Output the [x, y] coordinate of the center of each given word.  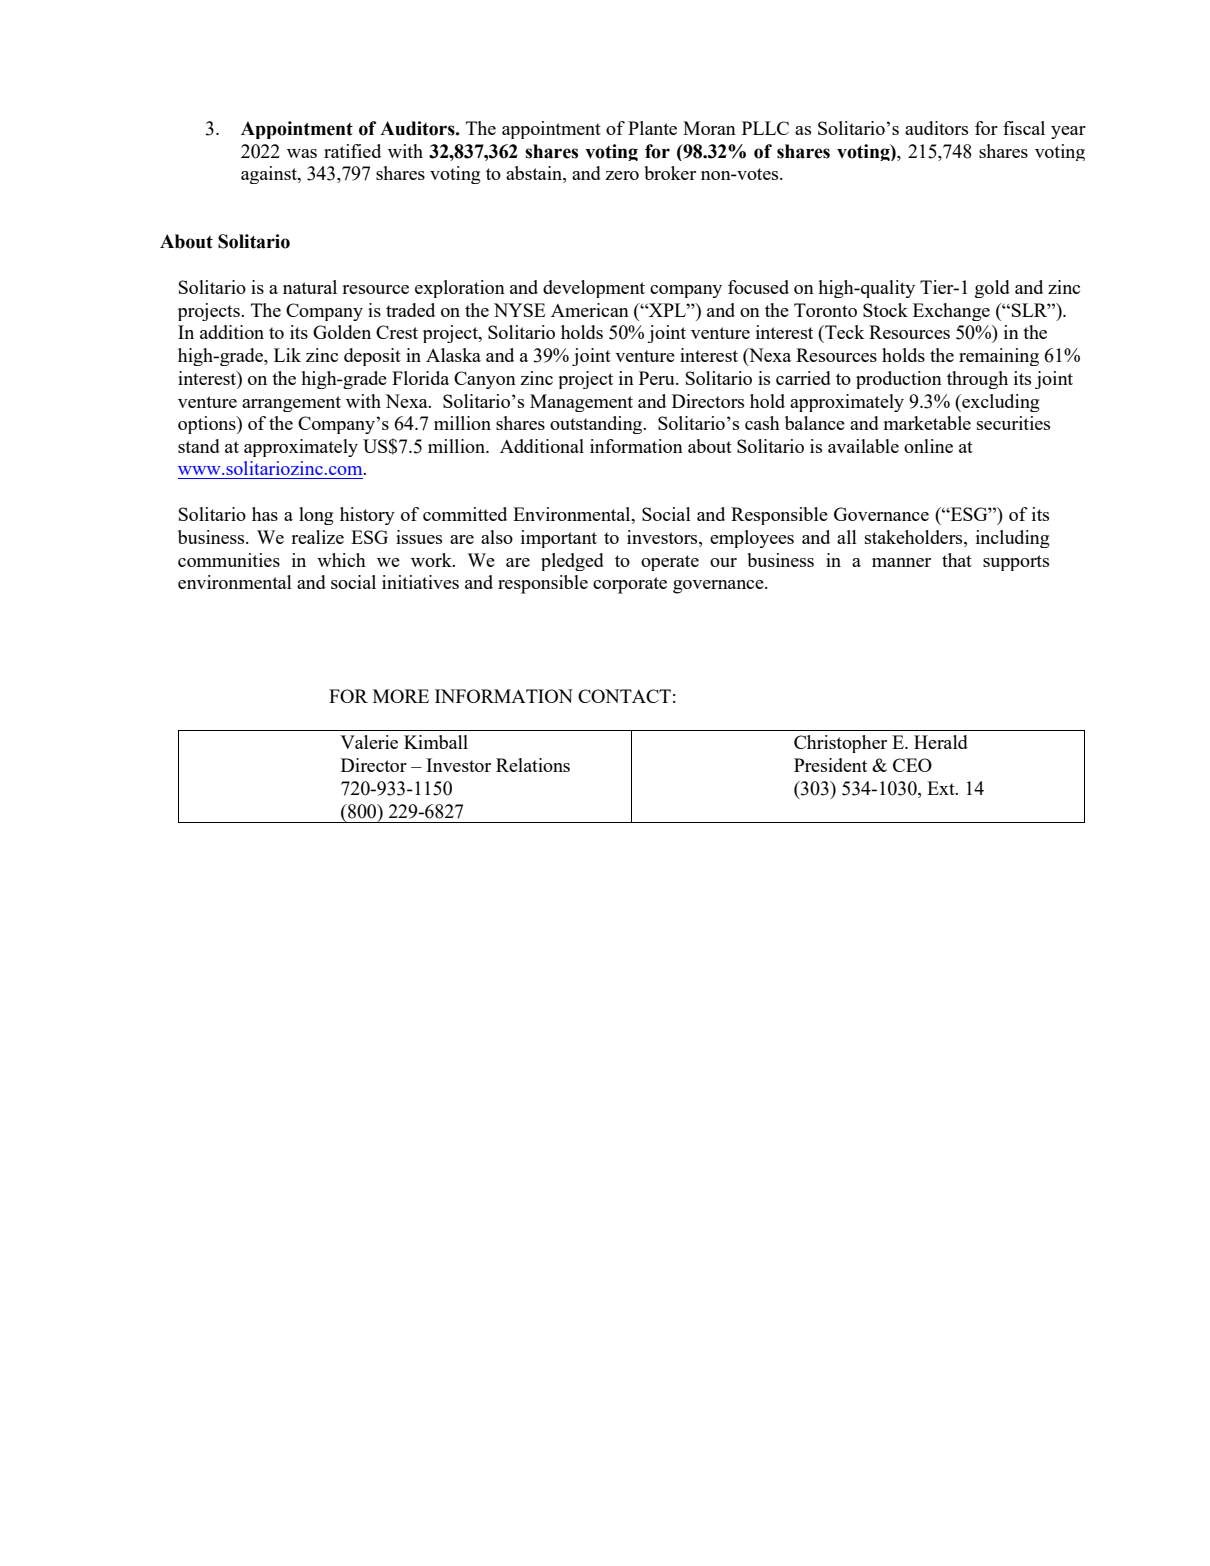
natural [310, 287]
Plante [652, 128]
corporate [630, 585]
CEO [912, 765]
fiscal [1024, 128]
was [302, 153]
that [957, 560]
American [590, 310]
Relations [533, 765]
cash [762, 423]
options [208, 425]
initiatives [420, 582]
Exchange [951, 312]
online [928, 446]
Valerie [369, 742]
